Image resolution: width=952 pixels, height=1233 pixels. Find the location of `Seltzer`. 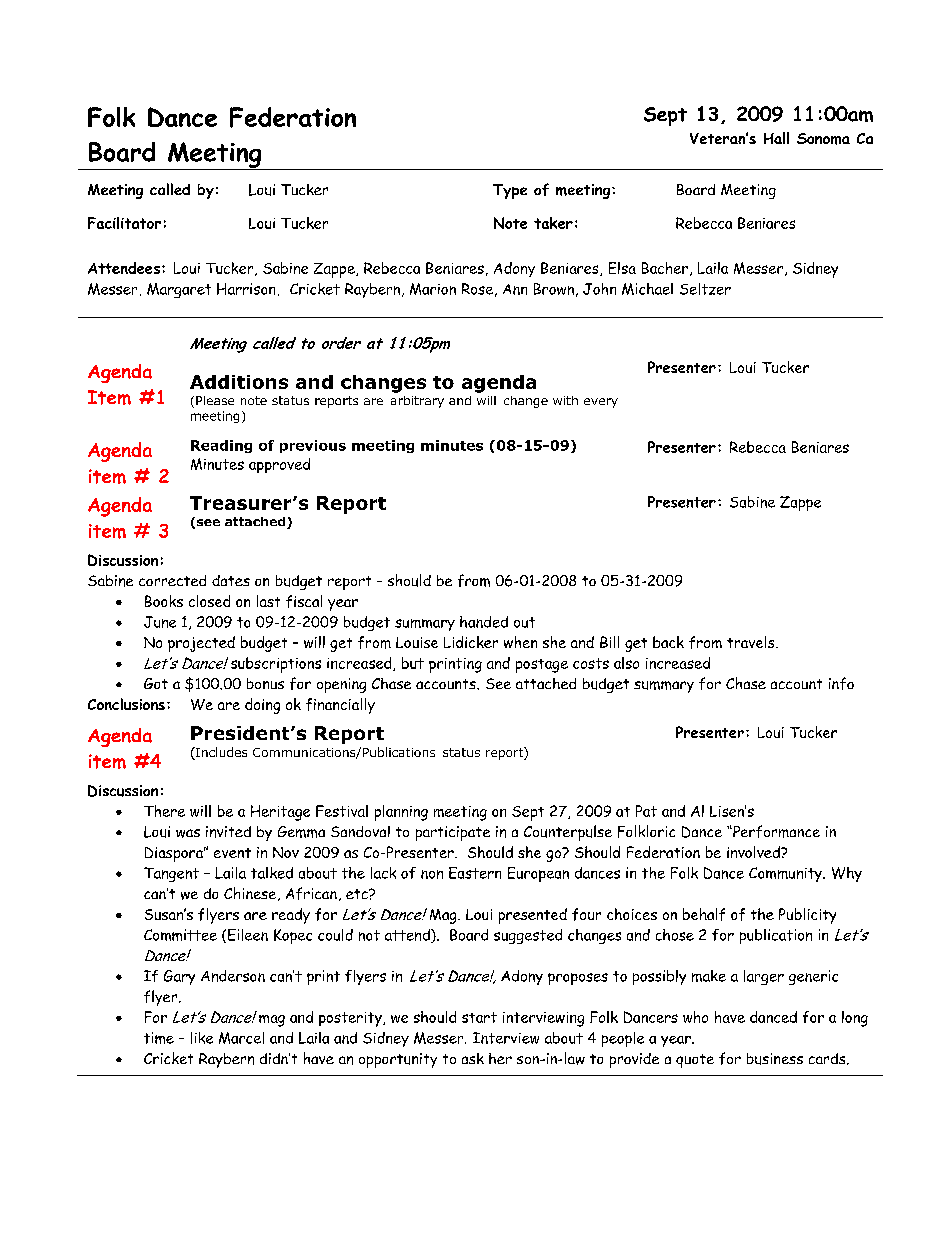

Seltzer is located at coordinates (705, 289).
